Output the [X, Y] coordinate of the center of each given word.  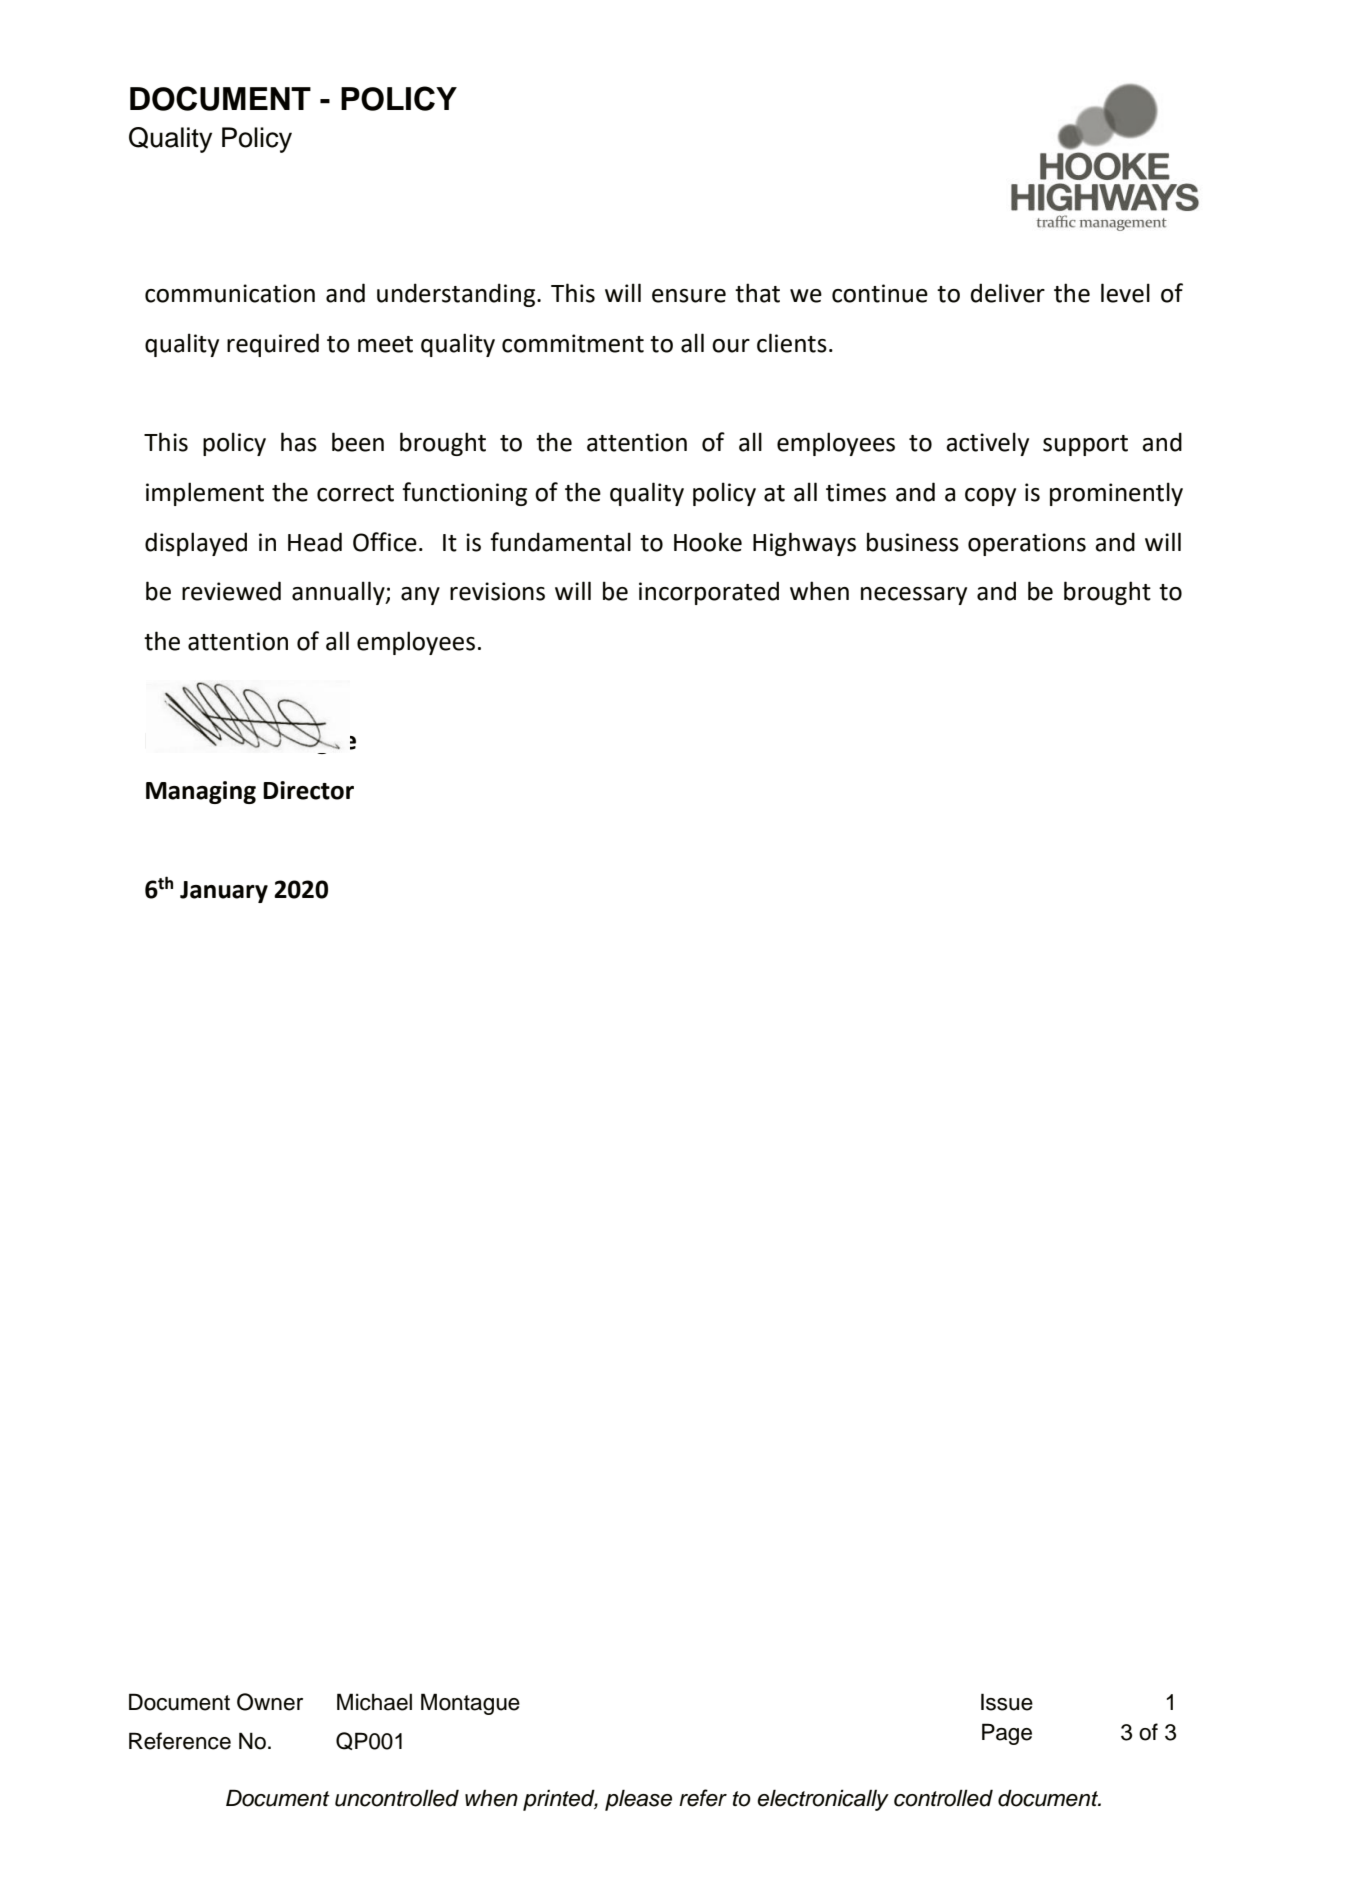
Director [308, 790]
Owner [270, 1702]
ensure [689, 296]
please [638, 1800]
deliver [1008, 293]
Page [1007, 1734]
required [273, 345]
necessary [914, 596]
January [224, 892]
